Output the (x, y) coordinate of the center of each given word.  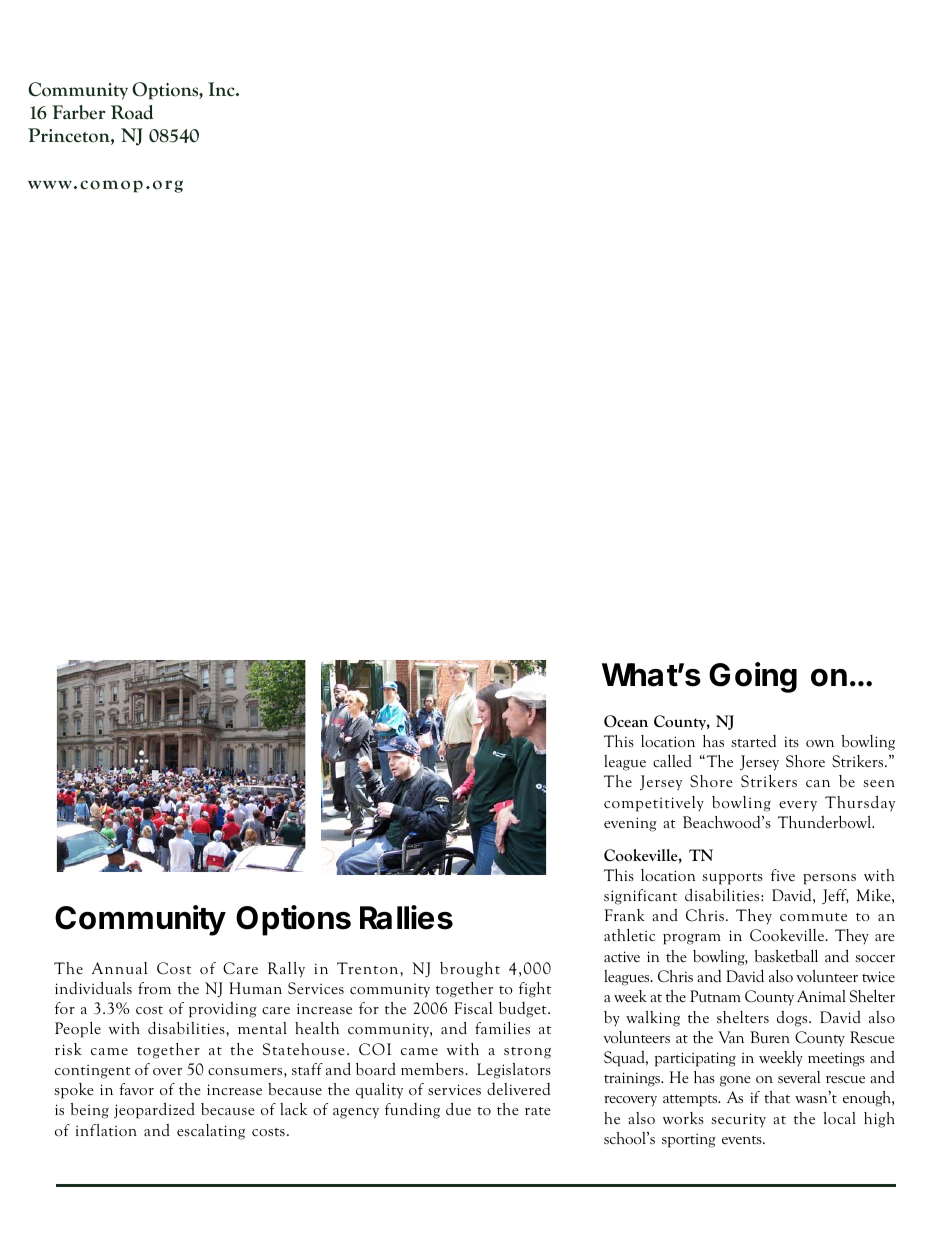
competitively (654, 804)
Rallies (406, 917)
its (791, 741)
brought (470, 970)
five (783, 875)
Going (753, 677)
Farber (79, 112)
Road (132, 112)
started (753, 741)
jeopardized (154, 1110)
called (672, 761)
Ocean (626, 721)
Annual (120, 968)
